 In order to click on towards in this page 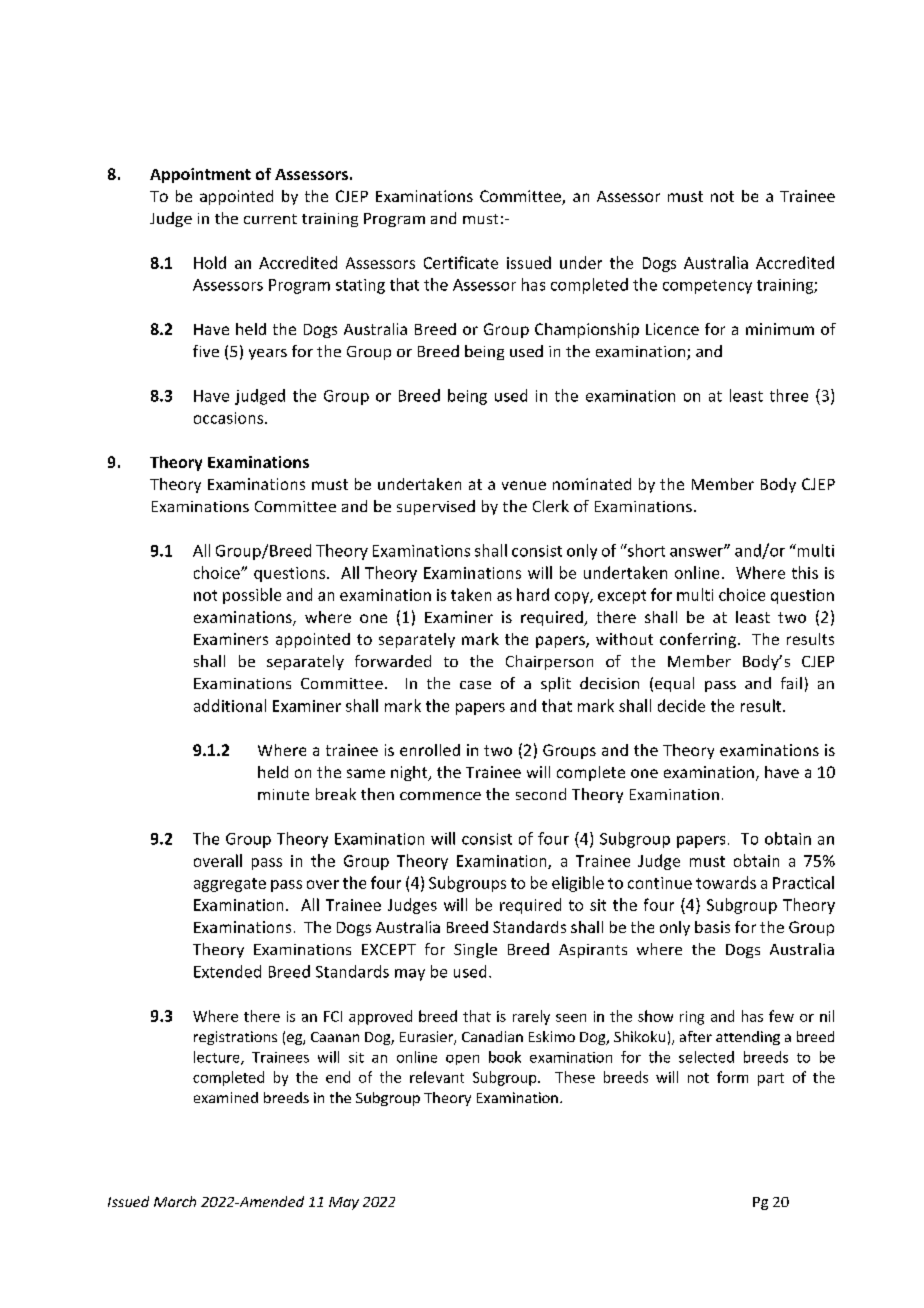, I will do `click(726, 882)`.
